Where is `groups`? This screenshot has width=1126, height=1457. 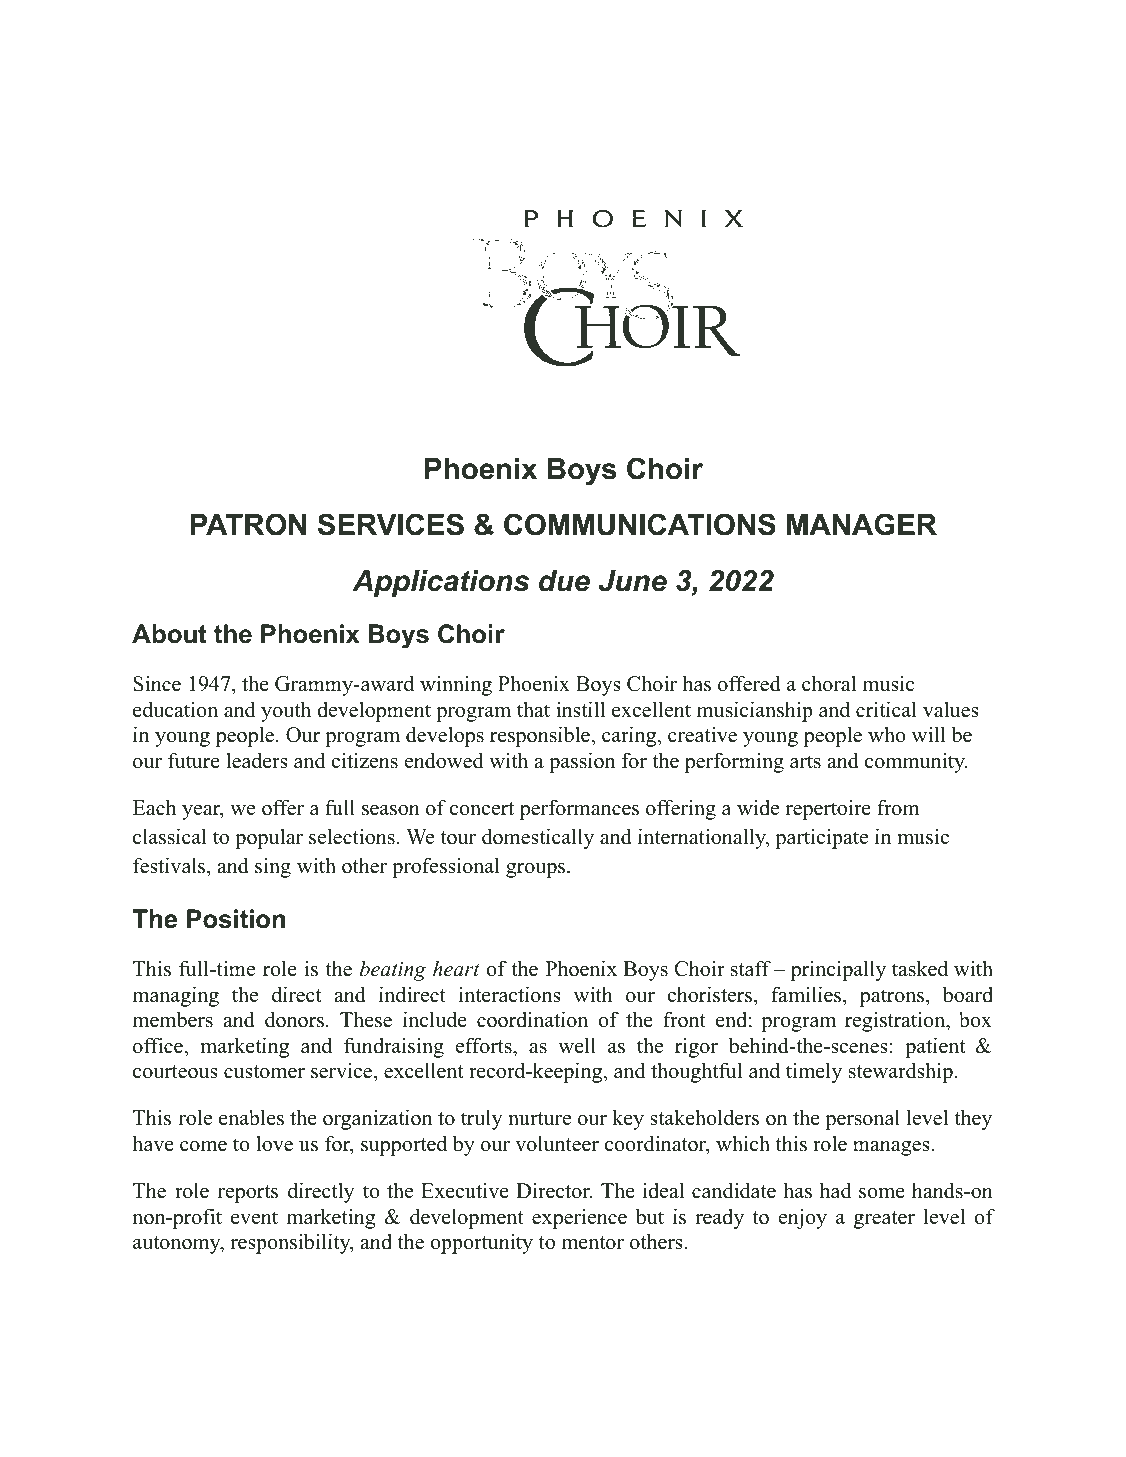 groups is located at coordinates (535, 870).
